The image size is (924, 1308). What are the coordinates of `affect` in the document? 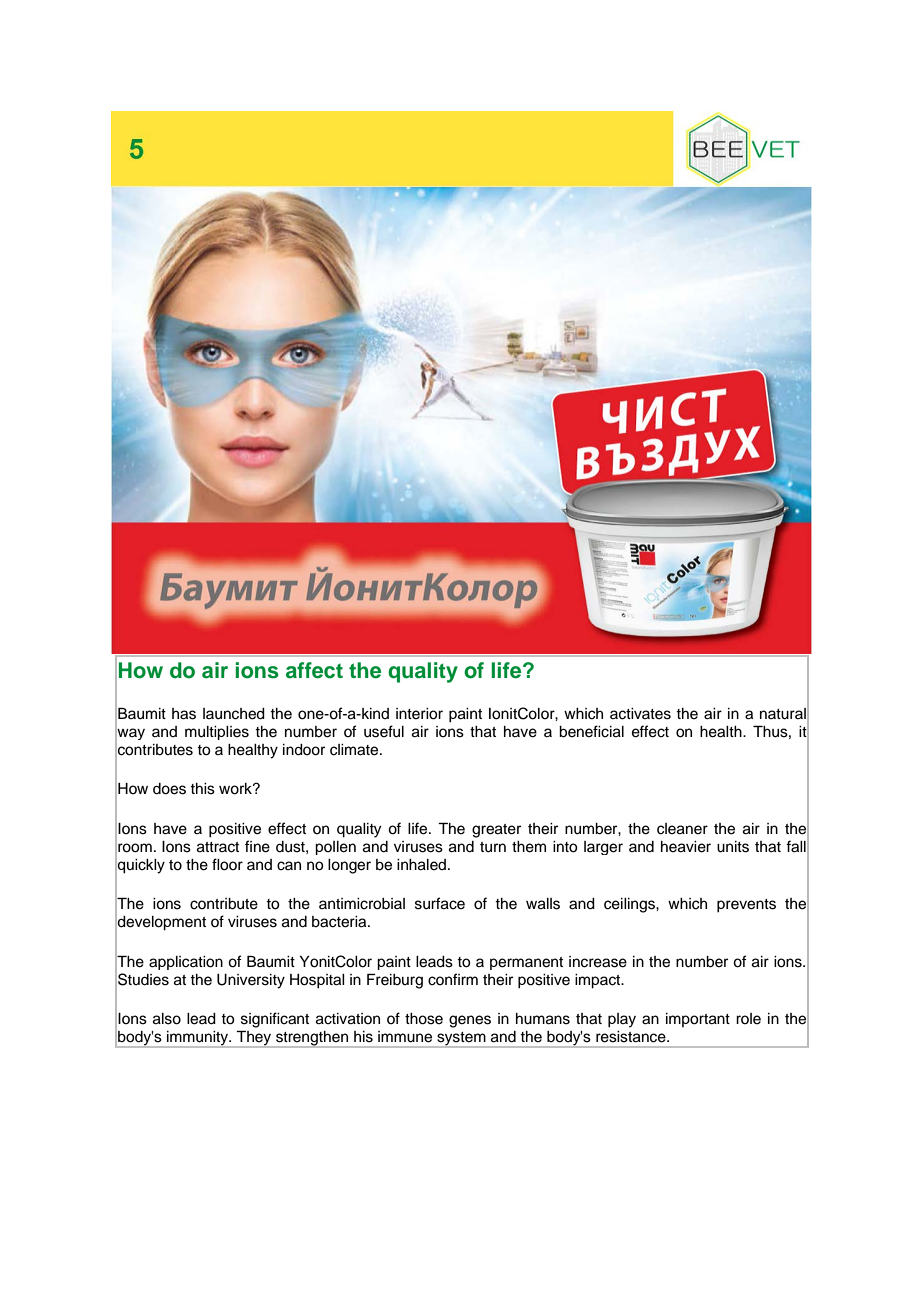 It's located at (314, 670).
